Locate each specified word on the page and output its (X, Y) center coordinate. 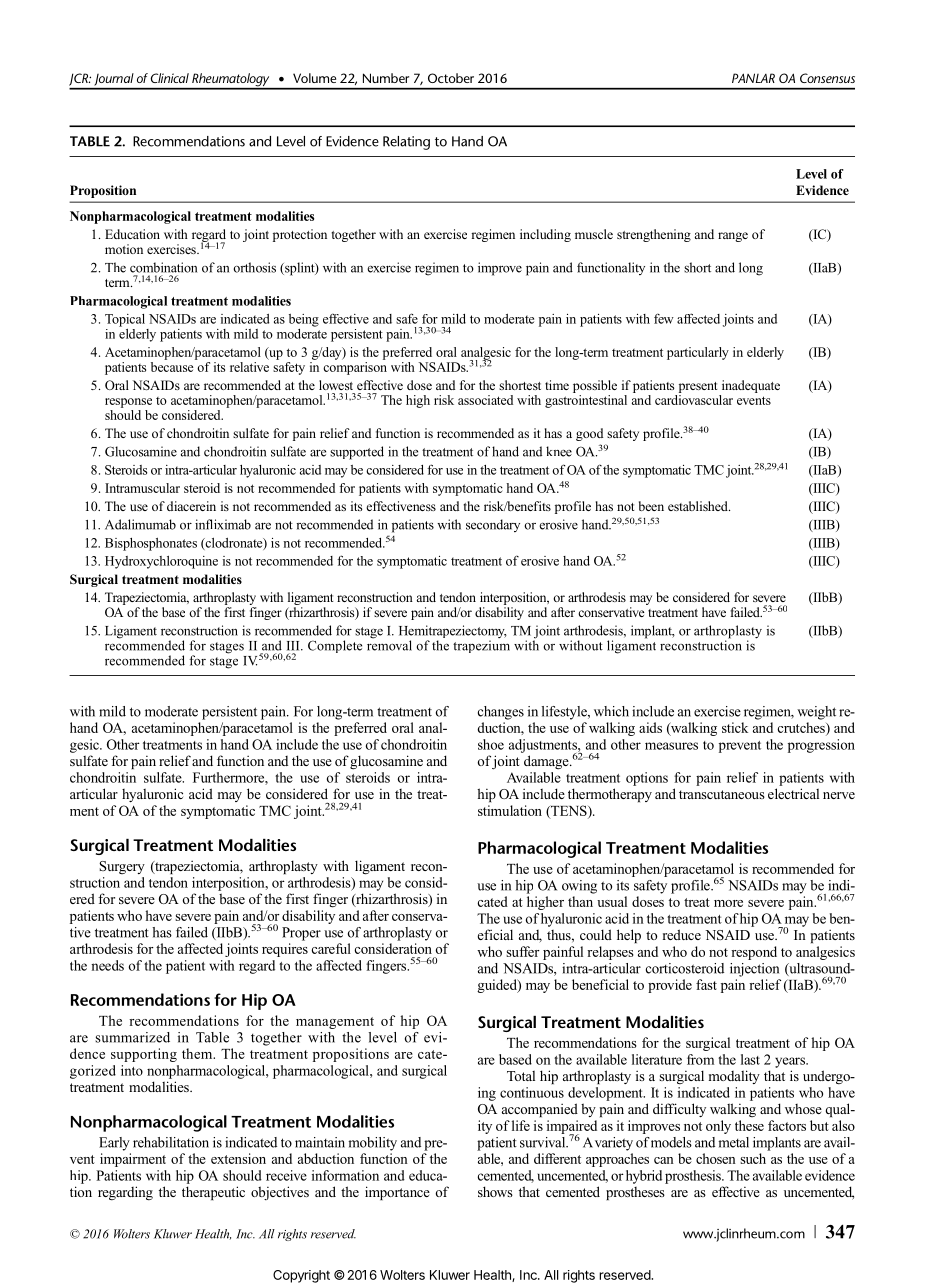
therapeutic (213, 1193)
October (451, 78)
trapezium (481, 646)
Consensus (827, 78)
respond (754, 953)
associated (485, 400)
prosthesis (694, 1177)
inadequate (751, 386)
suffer (523, 951)
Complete (335, 646)
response (128, 403)
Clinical (170, 78)
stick (735, 727)
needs (107, 965)
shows (495, 1191)
